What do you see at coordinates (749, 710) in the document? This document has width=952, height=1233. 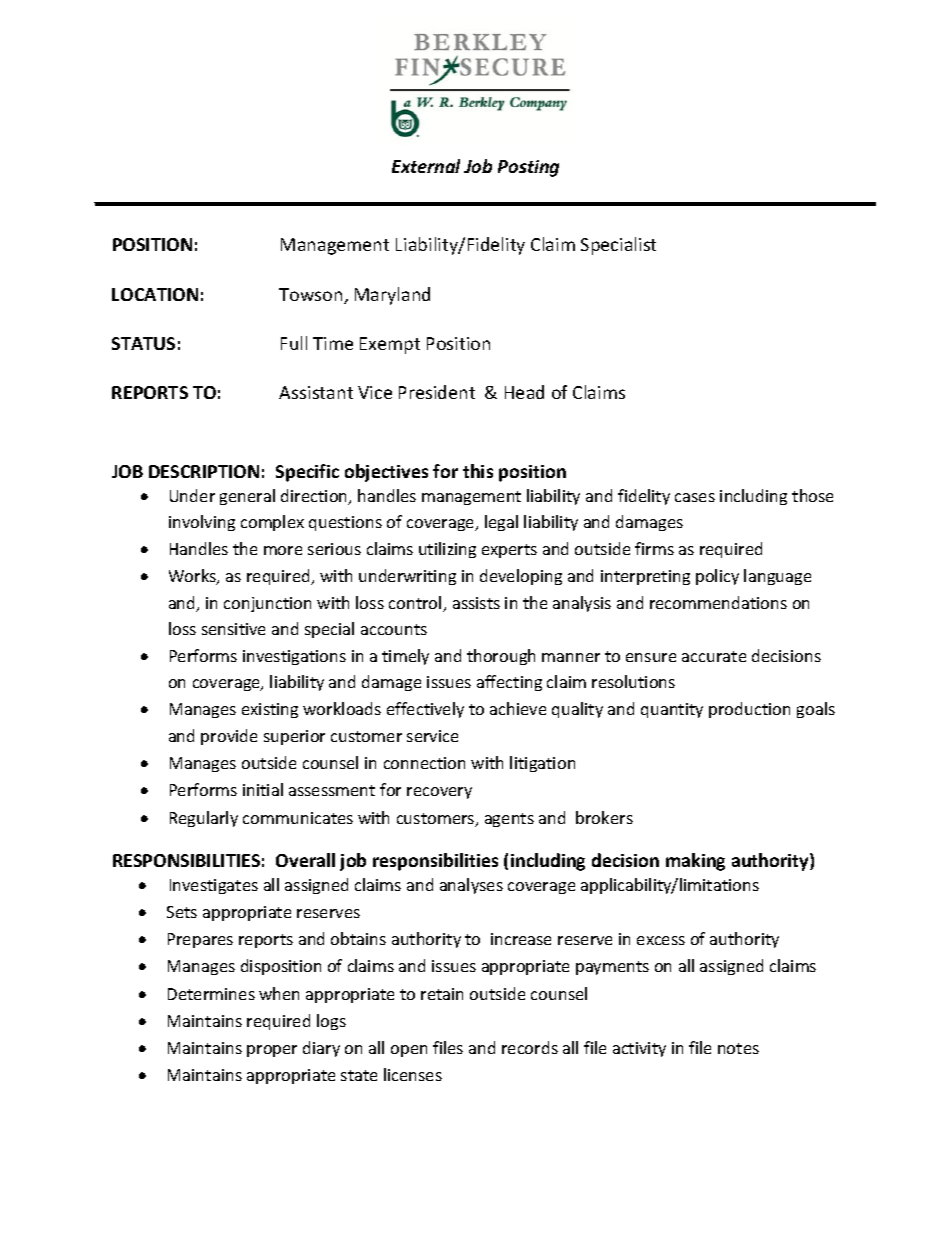 I see `production` at bounding box center [749, 710].
